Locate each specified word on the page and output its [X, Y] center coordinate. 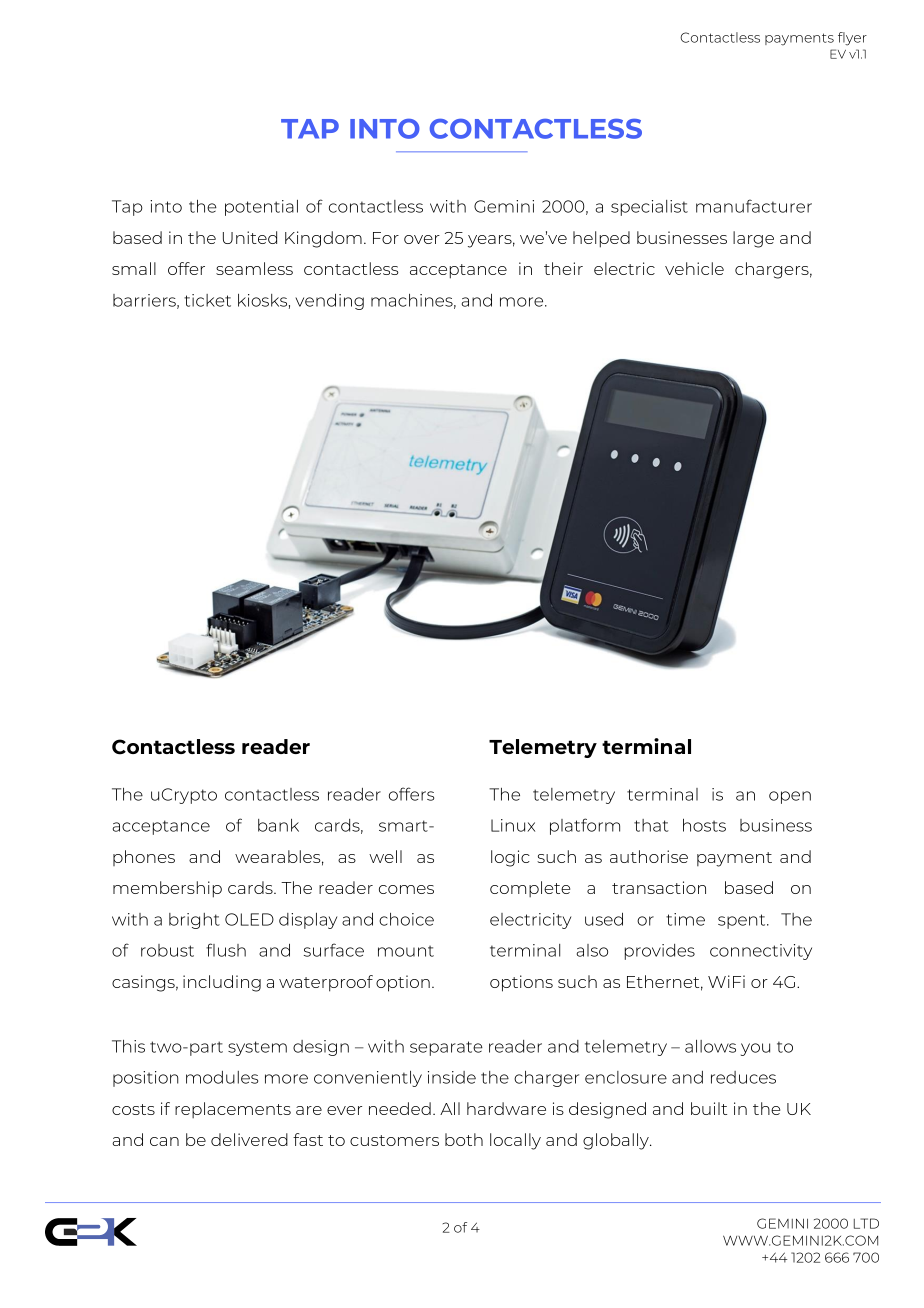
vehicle [694, 268]
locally [515, 1141]
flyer [852, 39]
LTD [866, 1223]
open [790, 797]
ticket [207, 300]
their [563, 268]
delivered [249, 1139]
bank [278, 825]
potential [261, 208]
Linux [513, 825]
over [422, 239]
